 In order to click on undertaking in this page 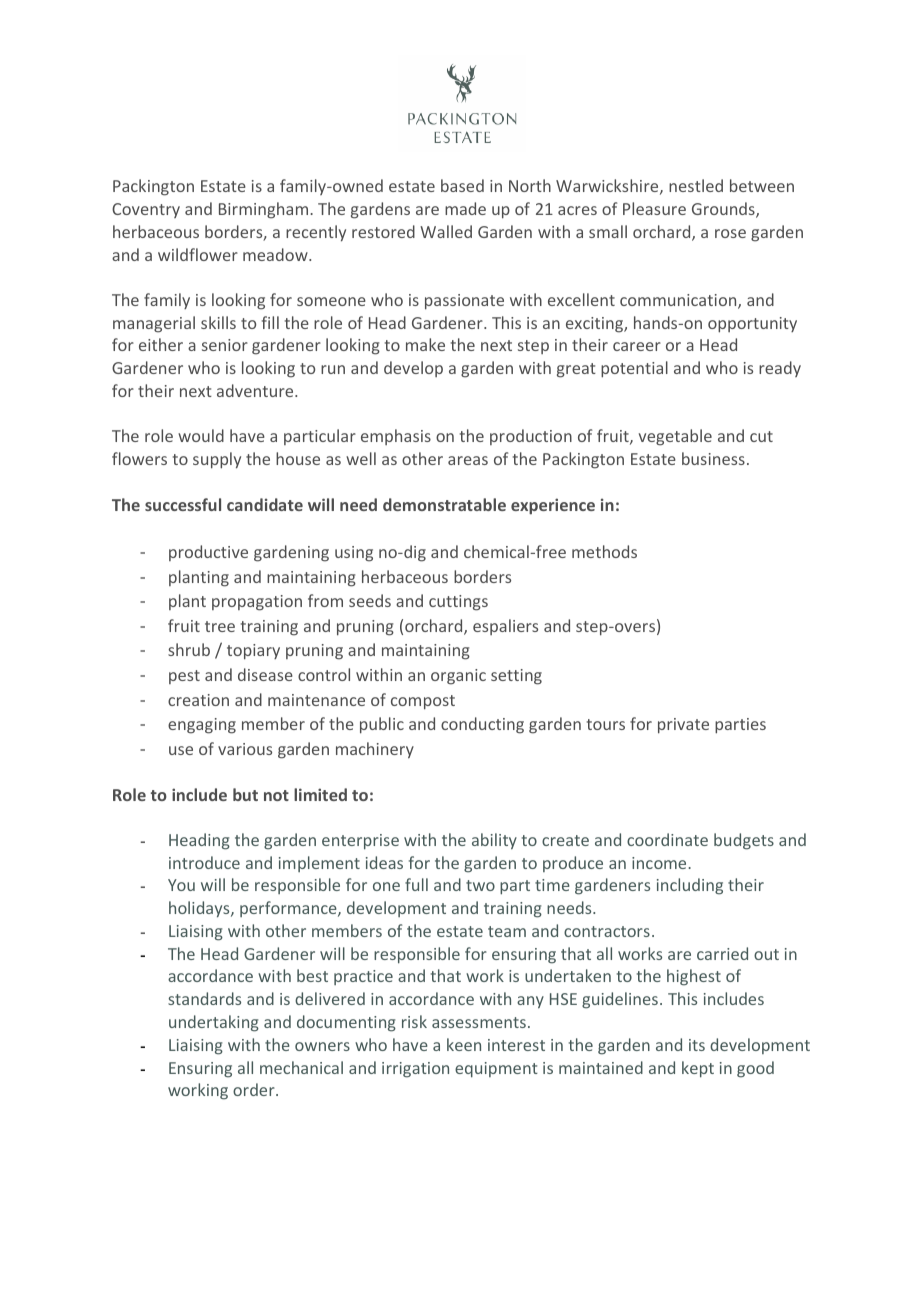, I will do `click(214, 1023)`.
